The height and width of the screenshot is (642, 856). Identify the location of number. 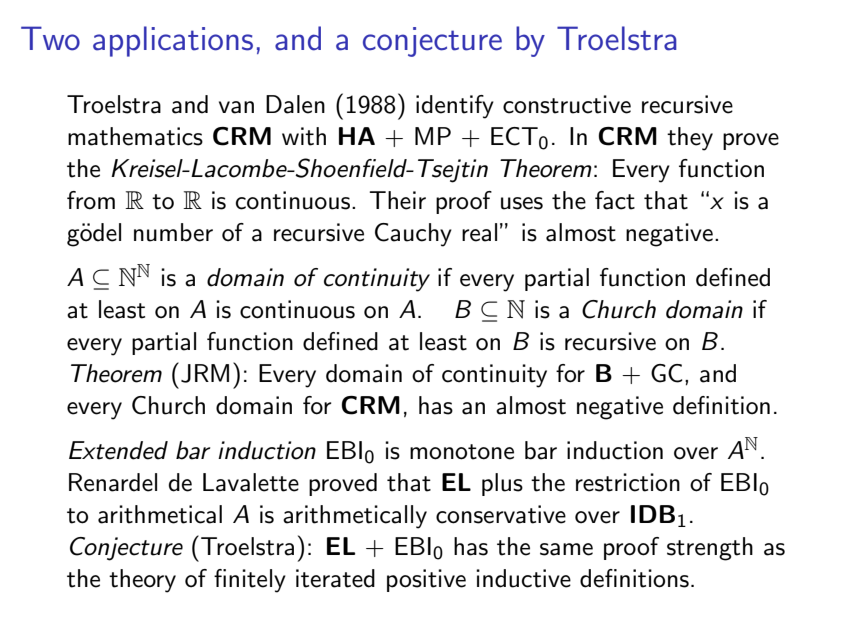
(173, 232).
